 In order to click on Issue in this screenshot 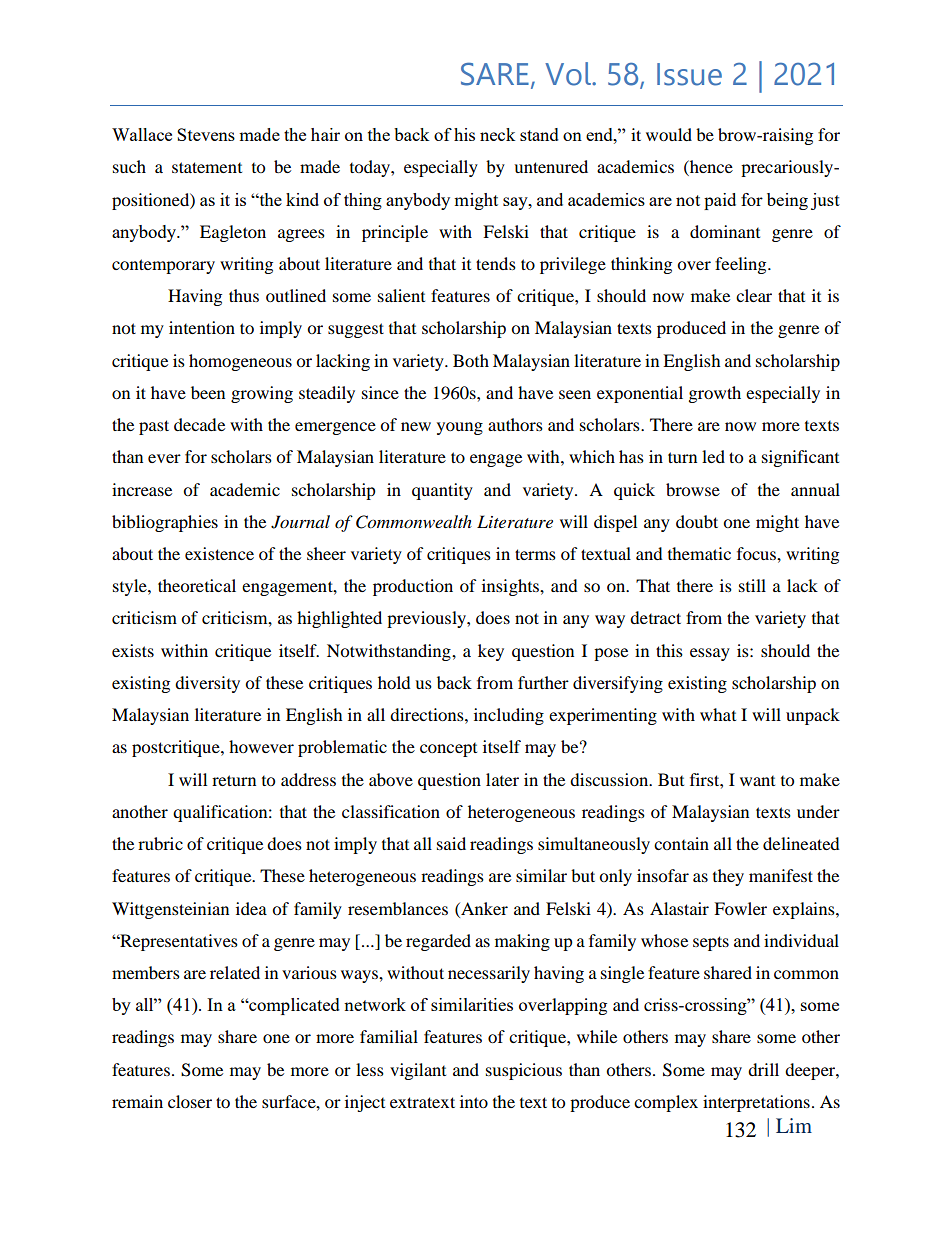, I will do `click(689, 74)`.
